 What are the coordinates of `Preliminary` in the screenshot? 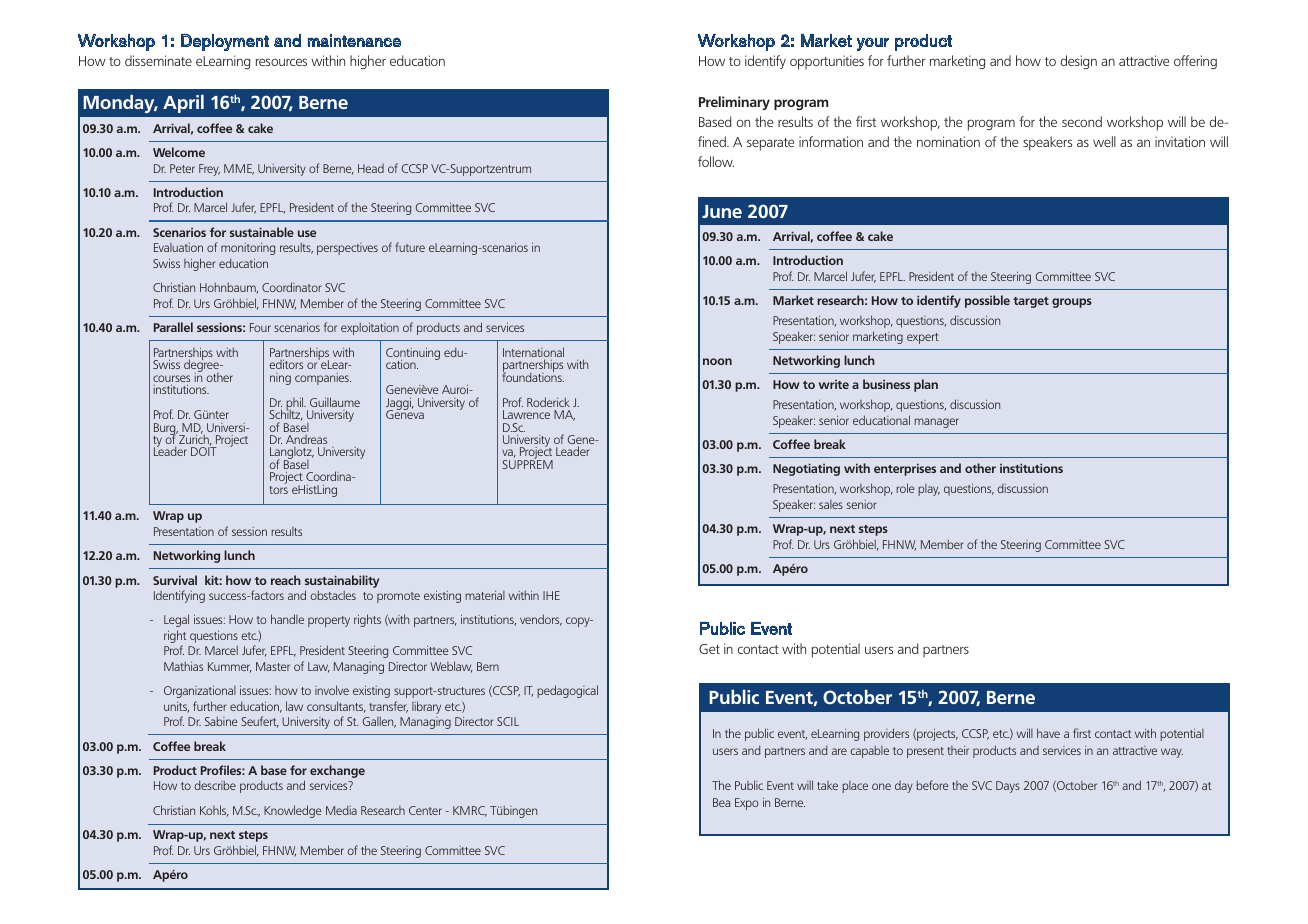 It's located at (734, 103).
